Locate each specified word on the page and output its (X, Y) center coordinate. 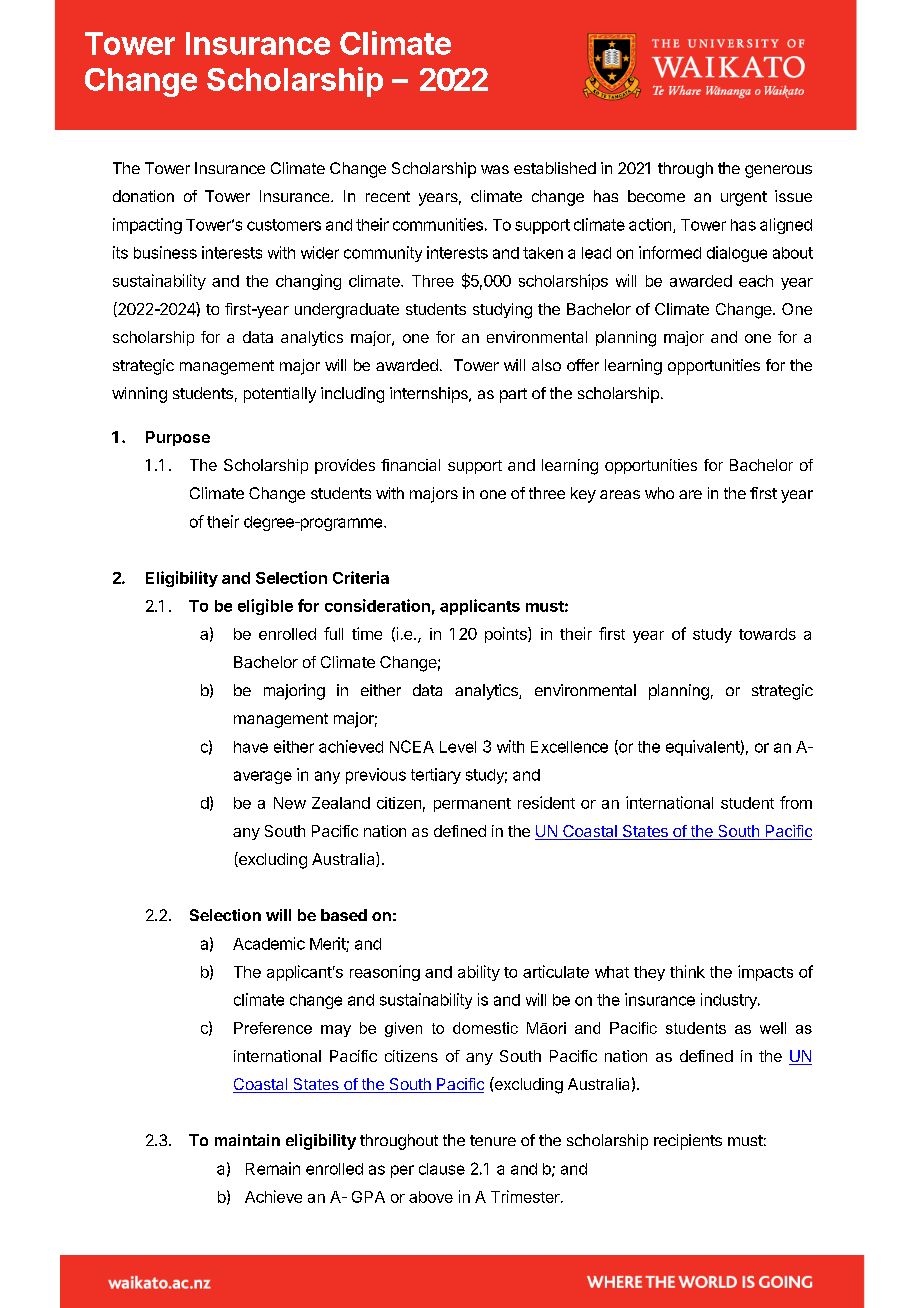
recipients (688, 1142)
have (251, 747)
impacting (147, 226)
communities (438, 224)
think (687, 971)
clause (442, 1169)
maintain (247, 1140)
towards (767, 634)
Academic (269, 943)
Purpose (178, 438)
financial (410, 465)
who (659, 493)
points (507, 635)
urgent (744, 198)
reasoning (385, 973)
